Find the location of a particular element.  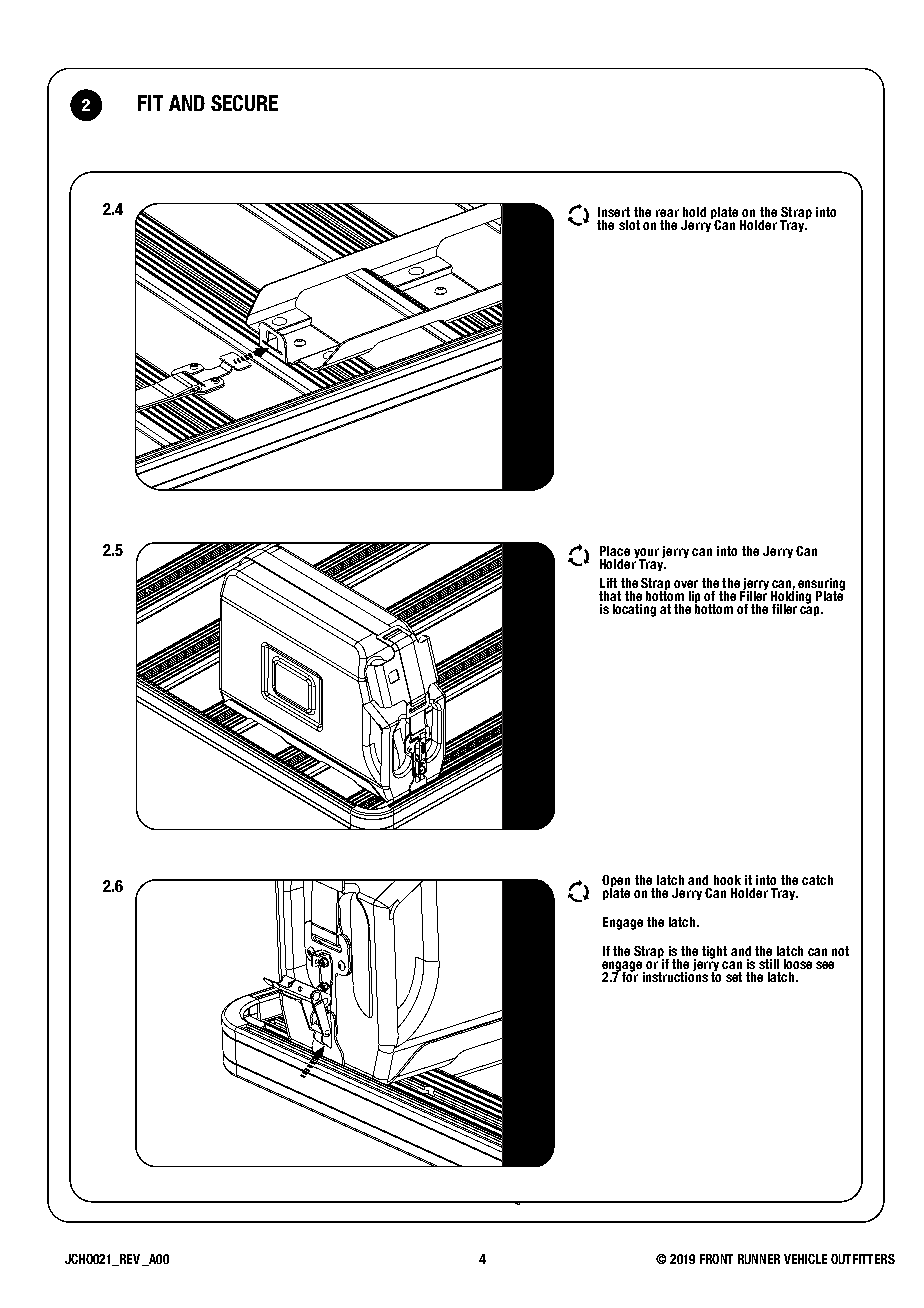

SECURE is located at coordinates (244, 103).
